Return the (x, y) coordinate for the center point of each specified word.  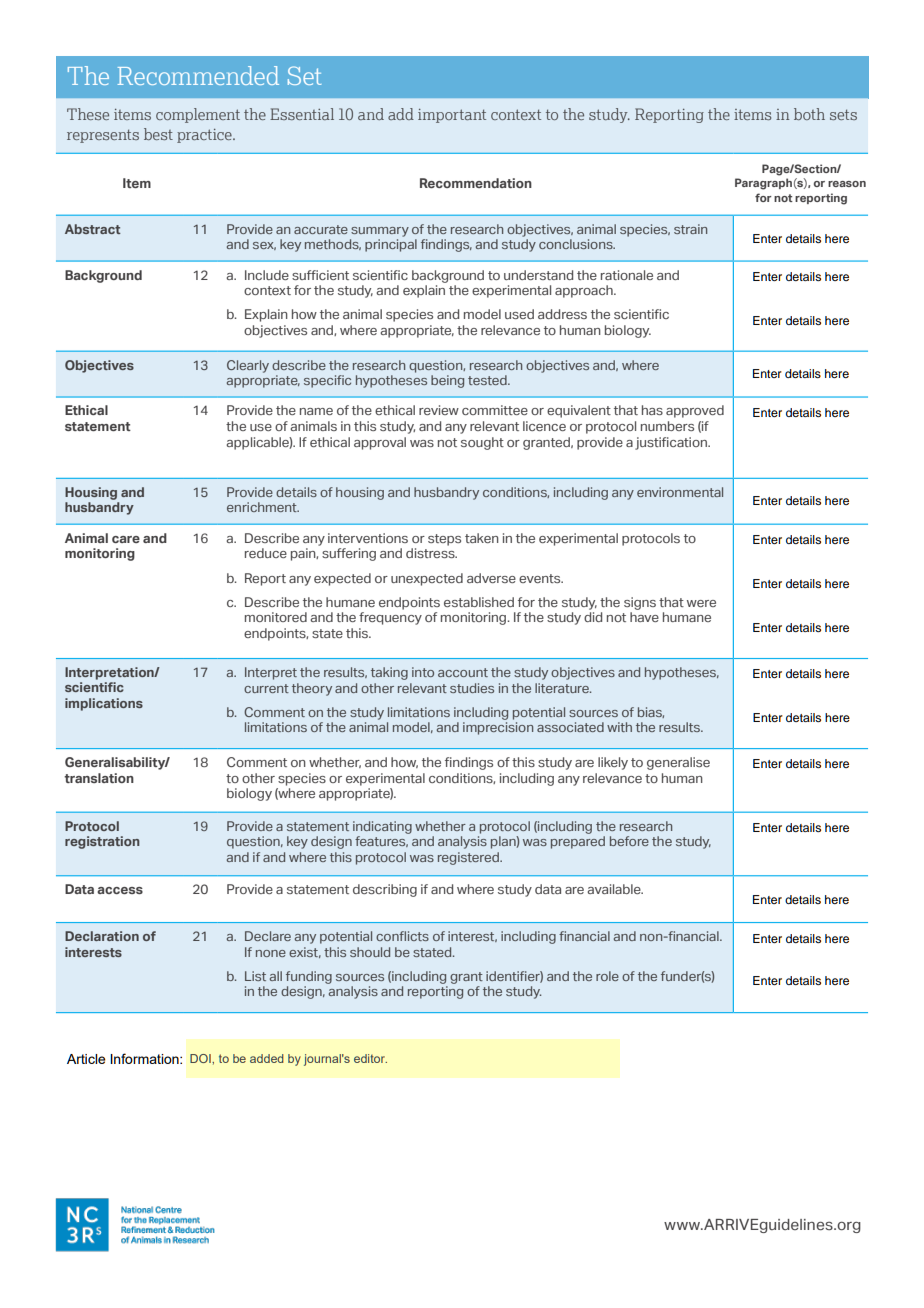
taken (482, 538)
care (126, 539)
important (452, 116)
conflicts (402, 936)
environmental (680, 492)
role (607, 976)
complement (198, 115)
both (809, 114)
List (255, 976)
